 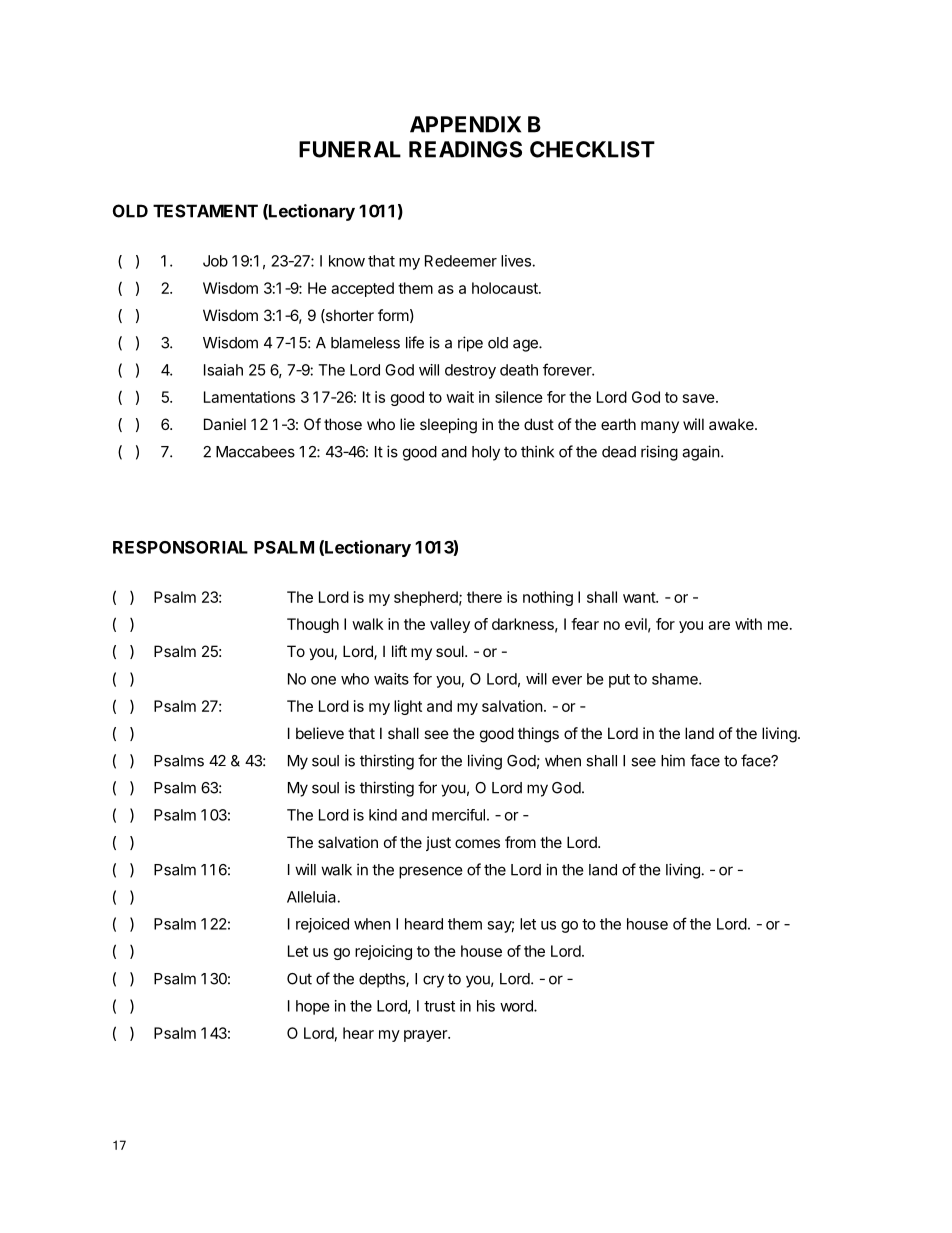 I want to click on CHECKLIST, so click(x=592, y=149).
